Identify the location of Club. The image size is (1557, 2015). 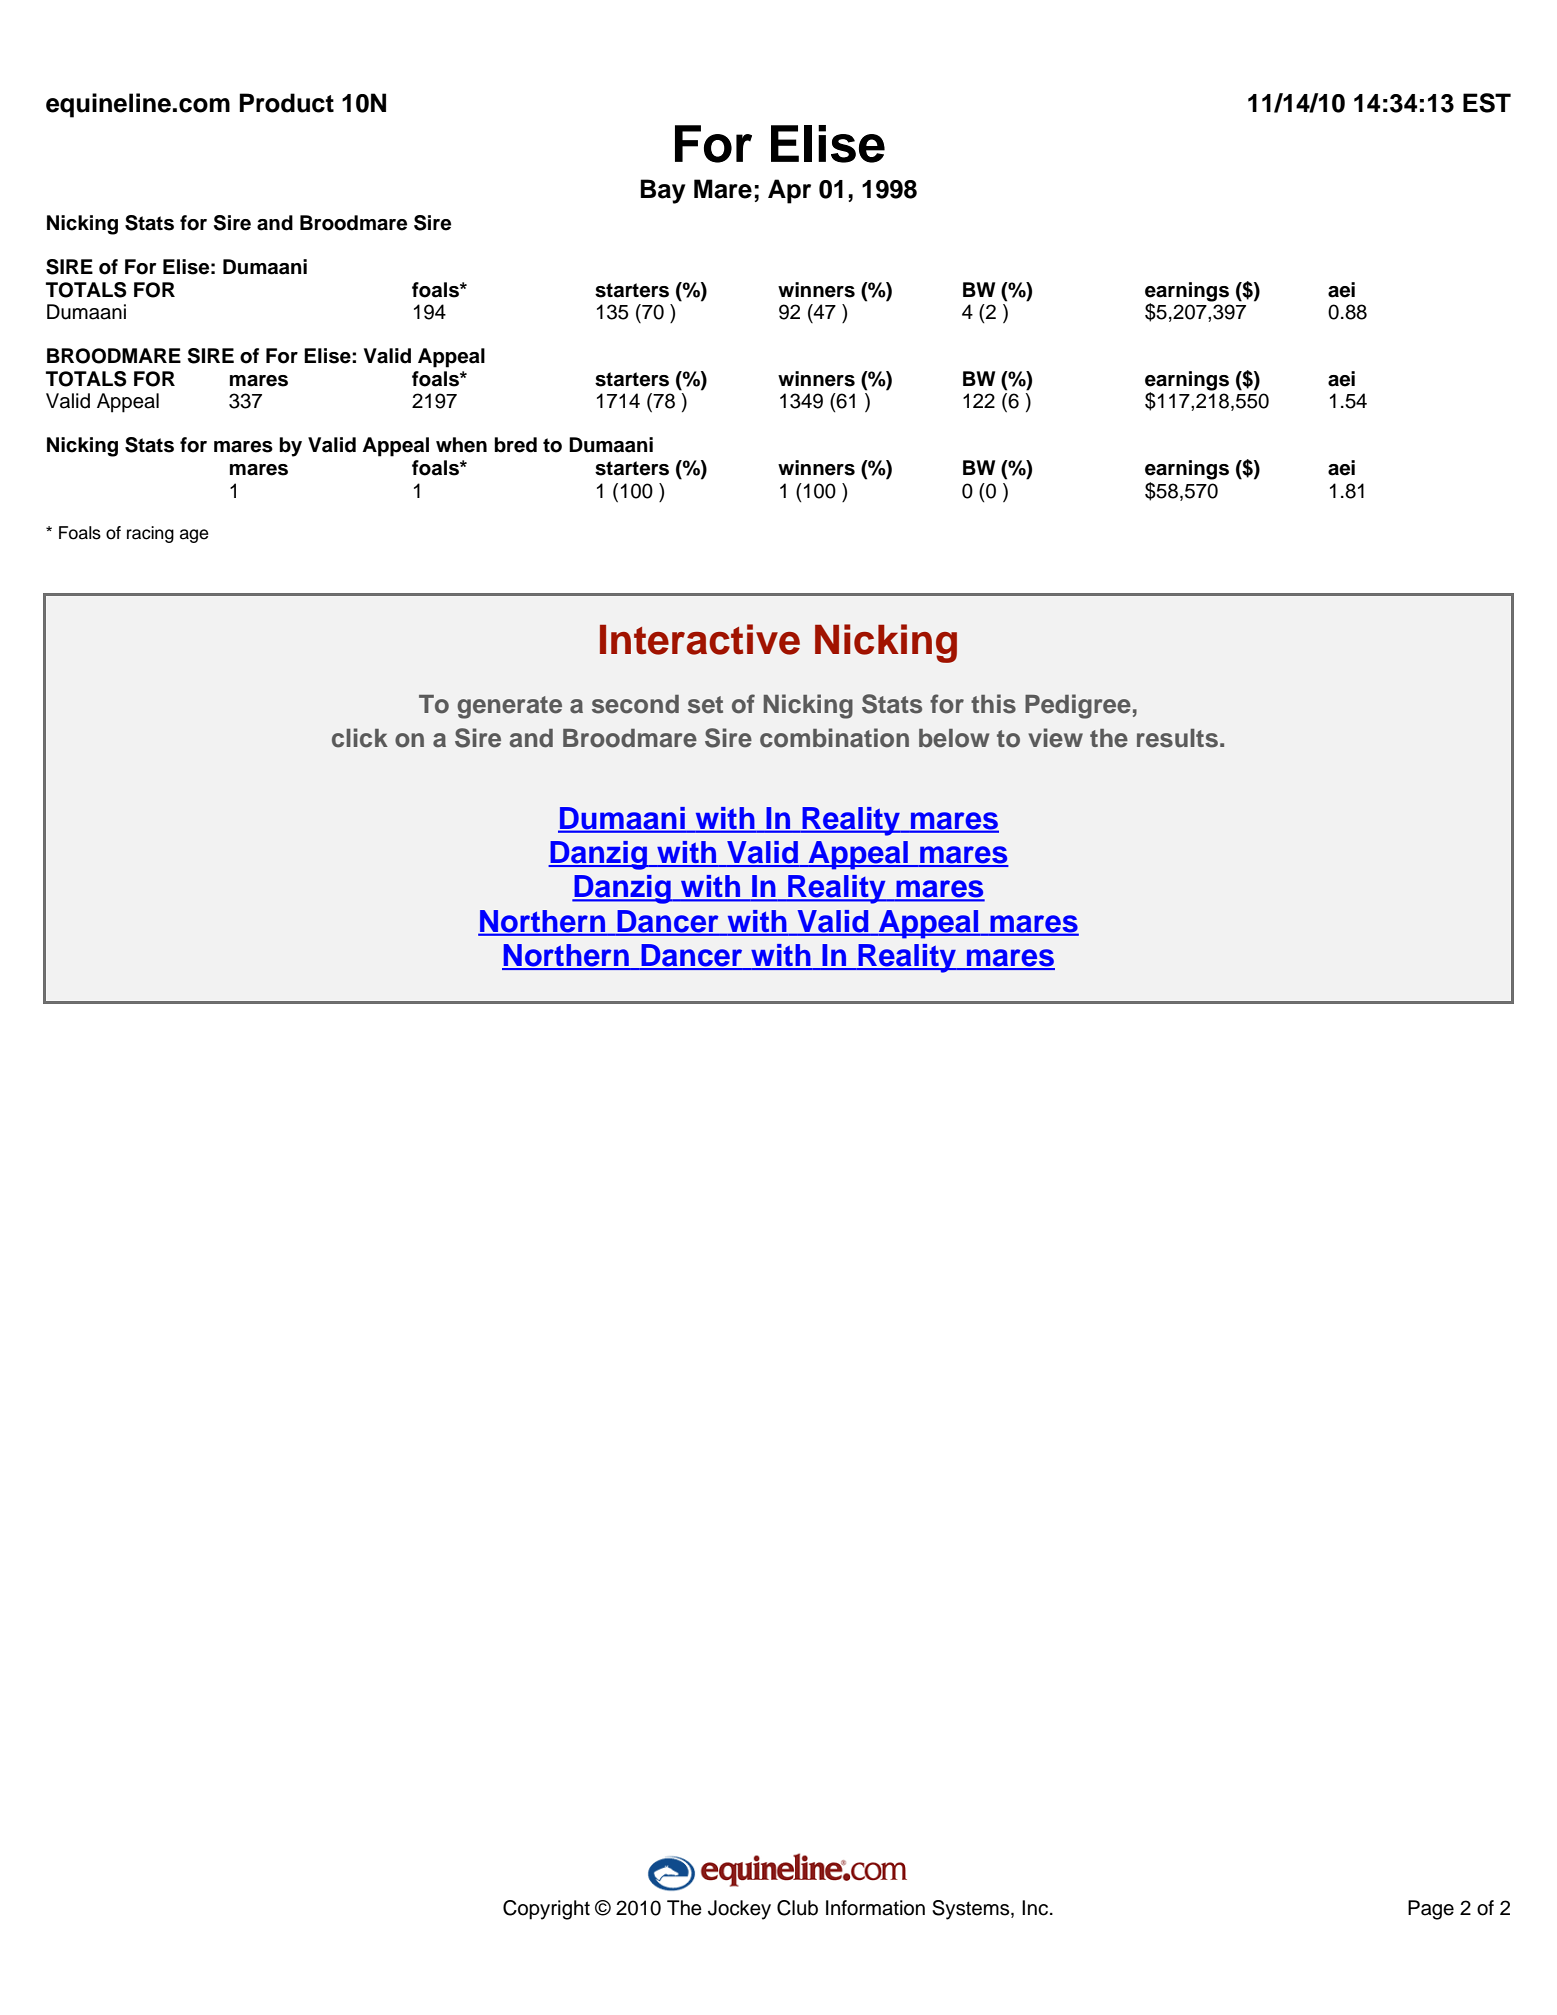
(797, 1908).
